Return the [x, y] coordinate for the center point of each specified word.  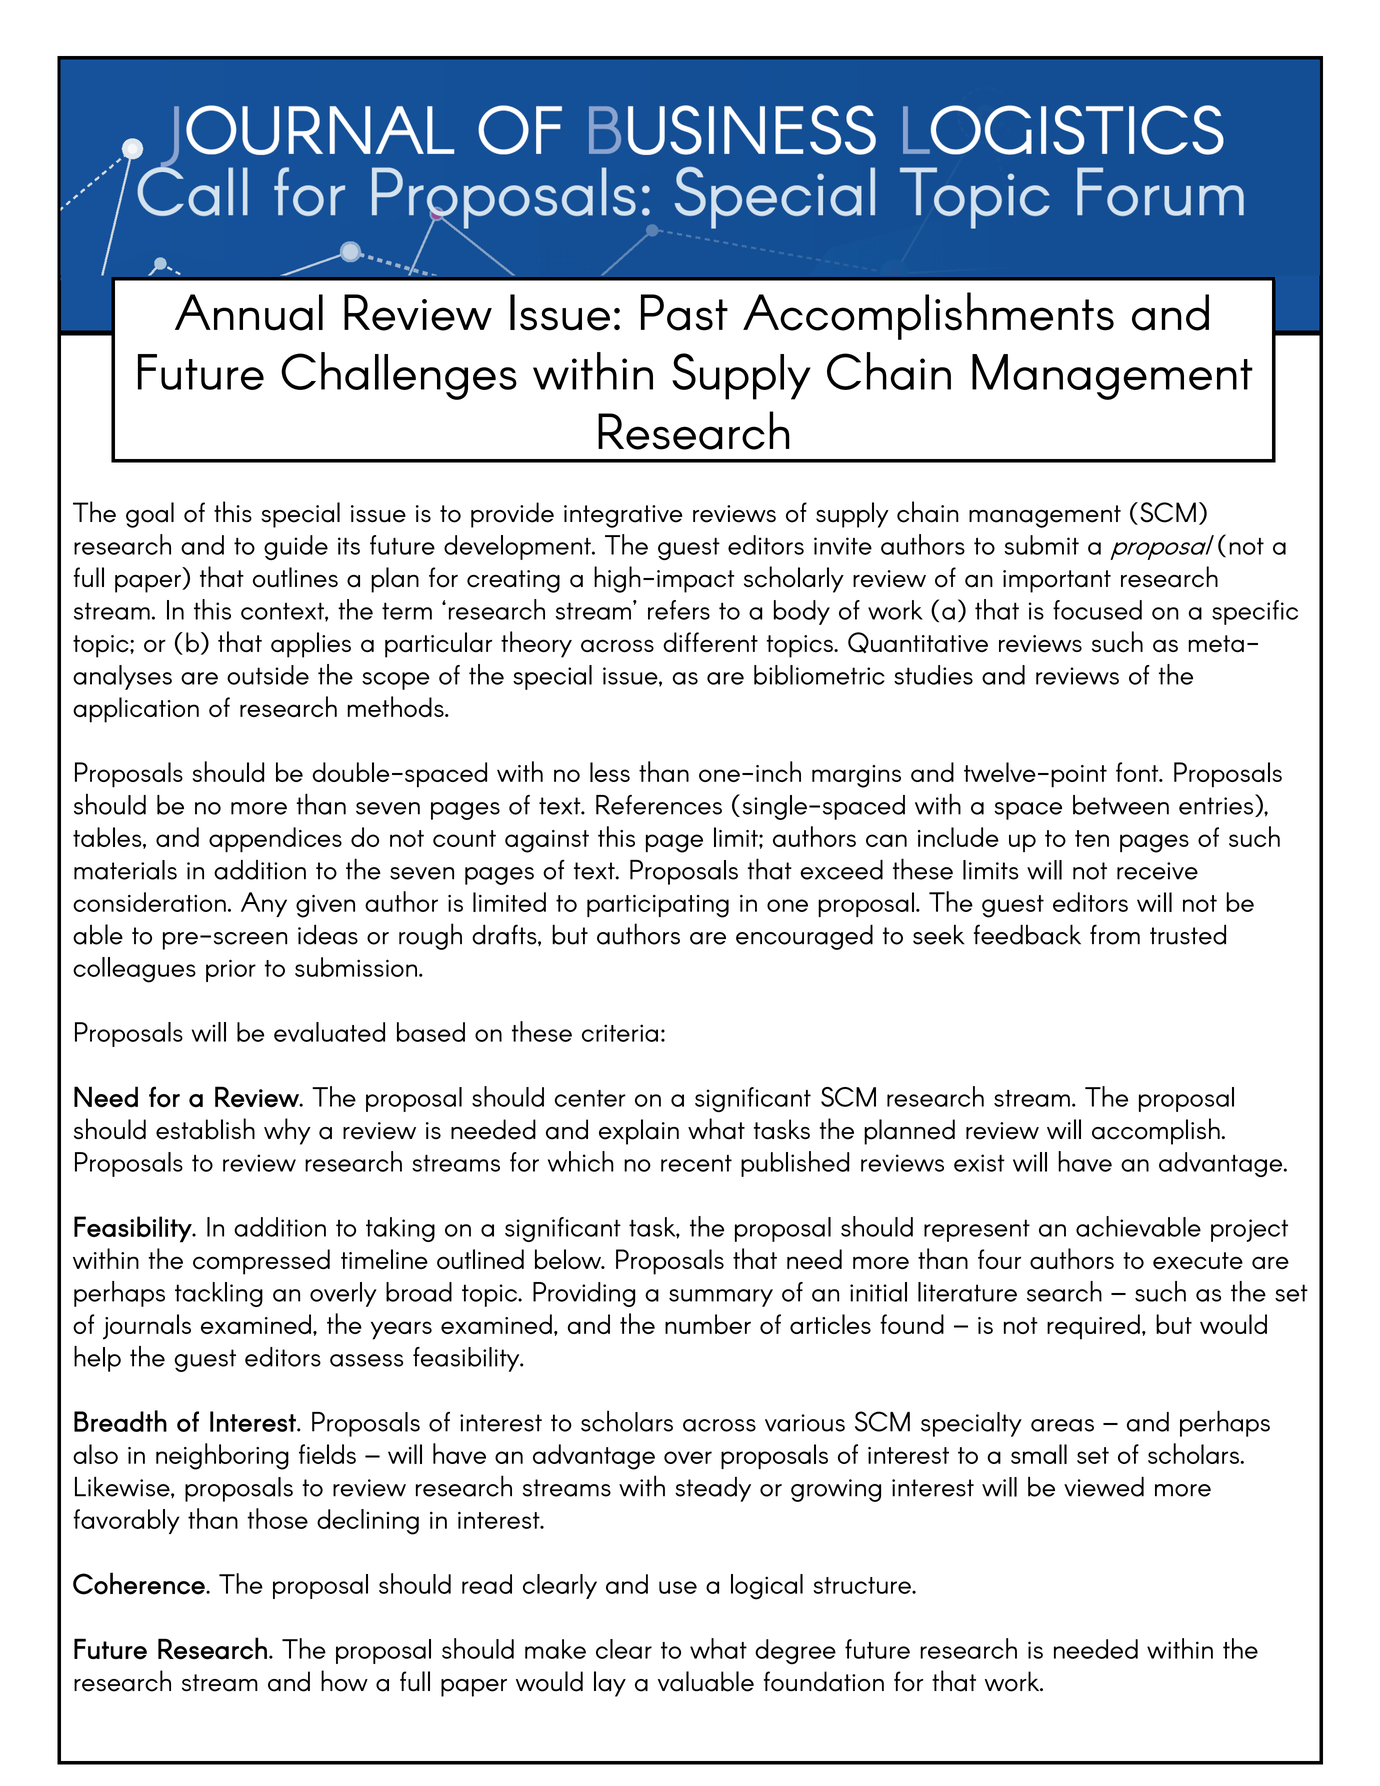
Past [684, 312]
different [710, 642]
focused [1097, 610]
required [1093, 1327]
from [1115, 934]
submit [1041, 545]
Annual [249, 312]
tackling [219, 1294]
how [344, 1681]
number [708, 1324]
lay [610, 1684]
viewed [1104, 1486]
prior [231, 970]
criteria [620, 1033]
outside [268, 675]
